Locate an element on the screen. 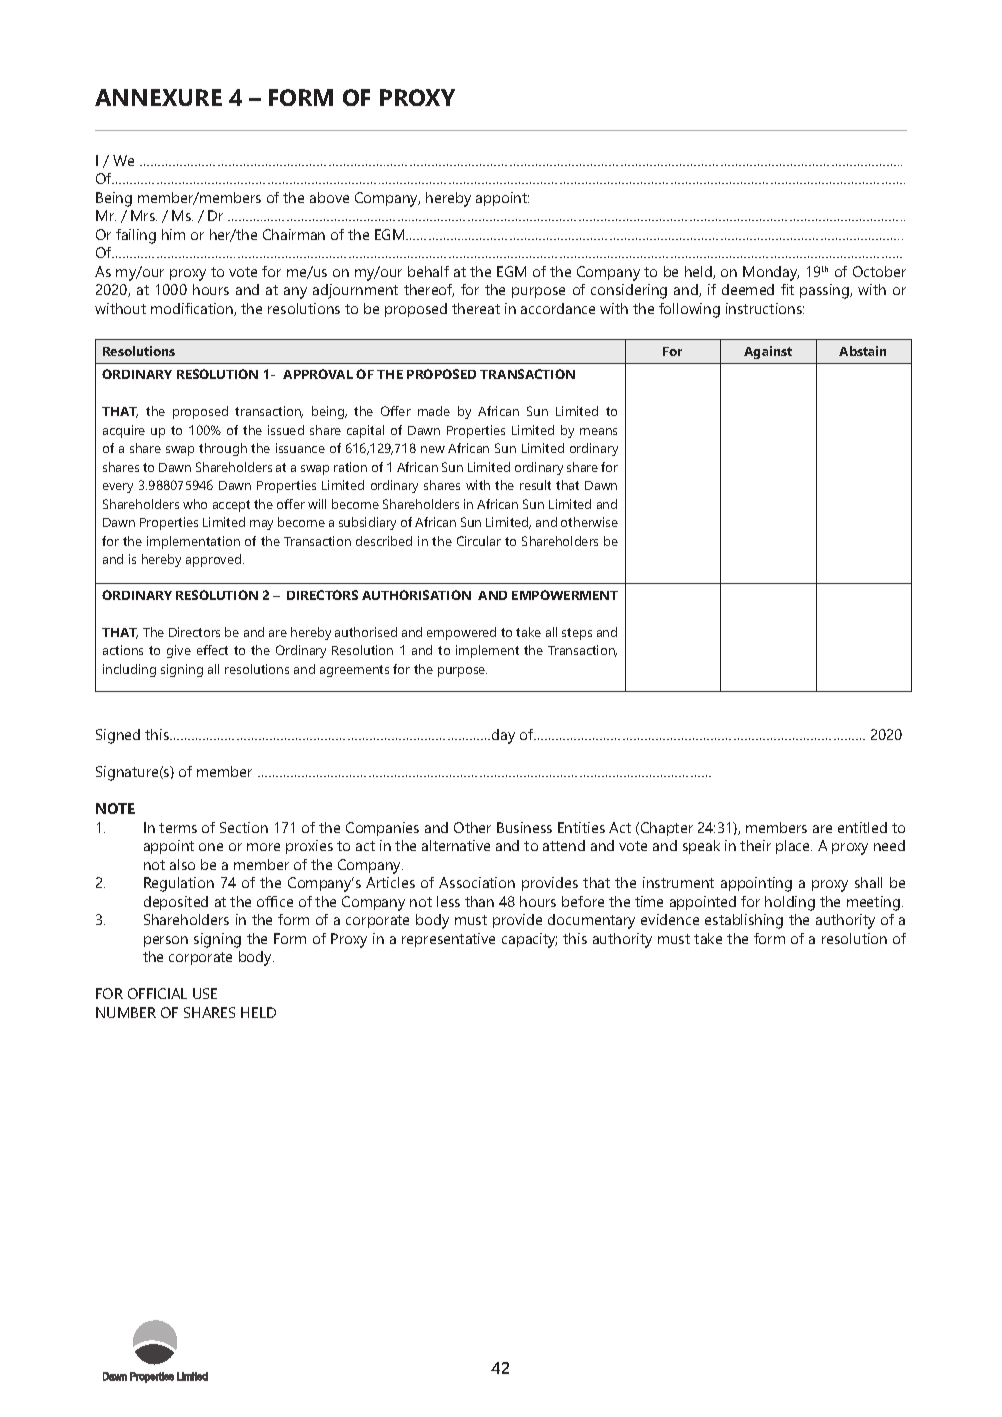 The width and height of the screenshot is (1002, 1417). Signed is located at coordinates (118, 736).
